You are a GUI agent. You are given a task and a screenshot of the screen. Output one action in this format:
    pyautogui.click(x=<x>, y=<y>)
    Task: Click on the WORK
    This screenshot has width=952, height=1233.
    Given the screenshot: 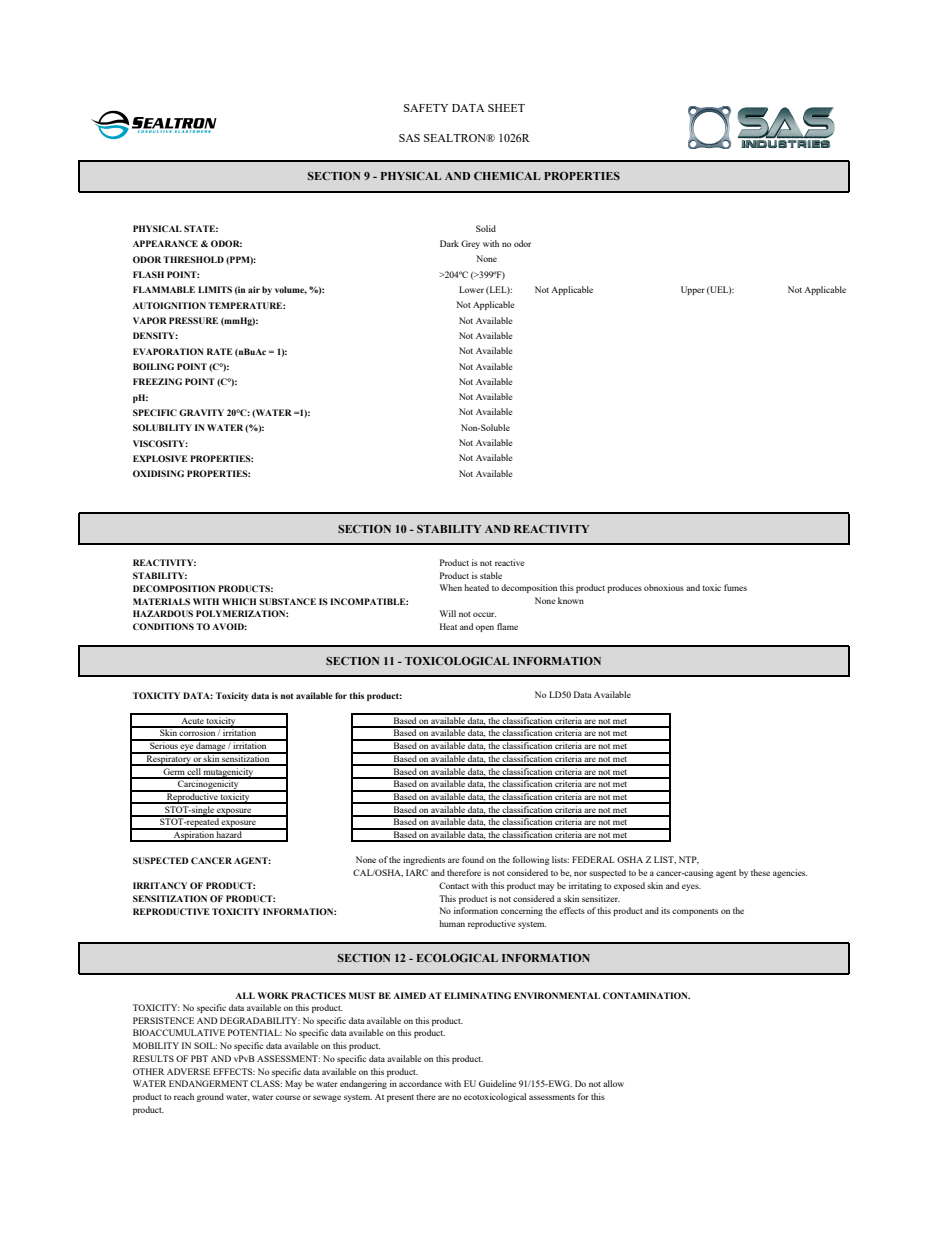 What is the action you would take?
    pyautogui.click(x=272, y=995)
